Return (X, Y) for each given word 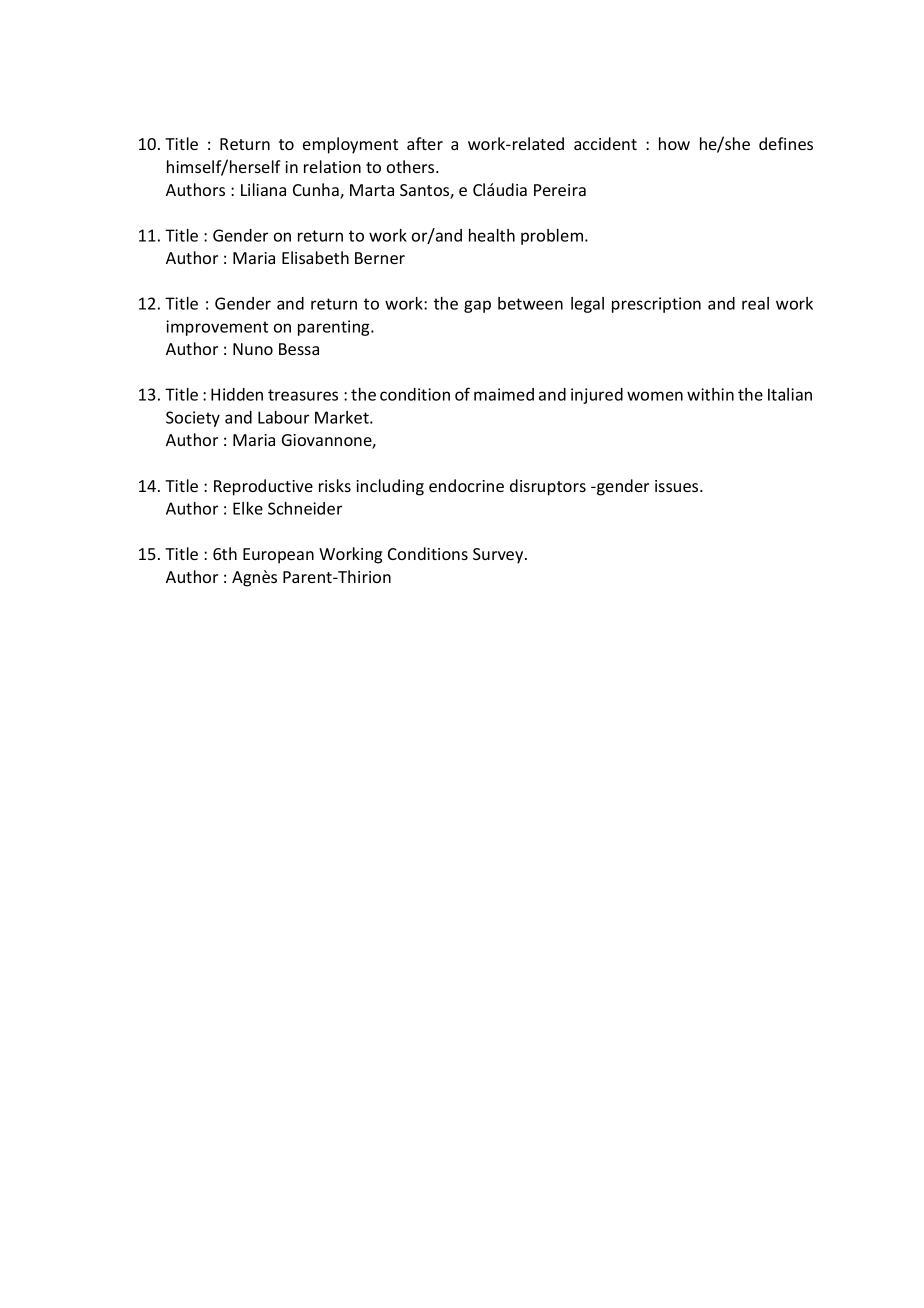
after (425, 143)
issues (678, 486)
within (710, 394)
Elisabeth (315, 257)
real (755, 303)
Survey (499, 556)
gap (477, 306)
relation (332, 166)
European (278, 556)
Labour (283, 417)
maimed (504, 394)
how (674, 143)
